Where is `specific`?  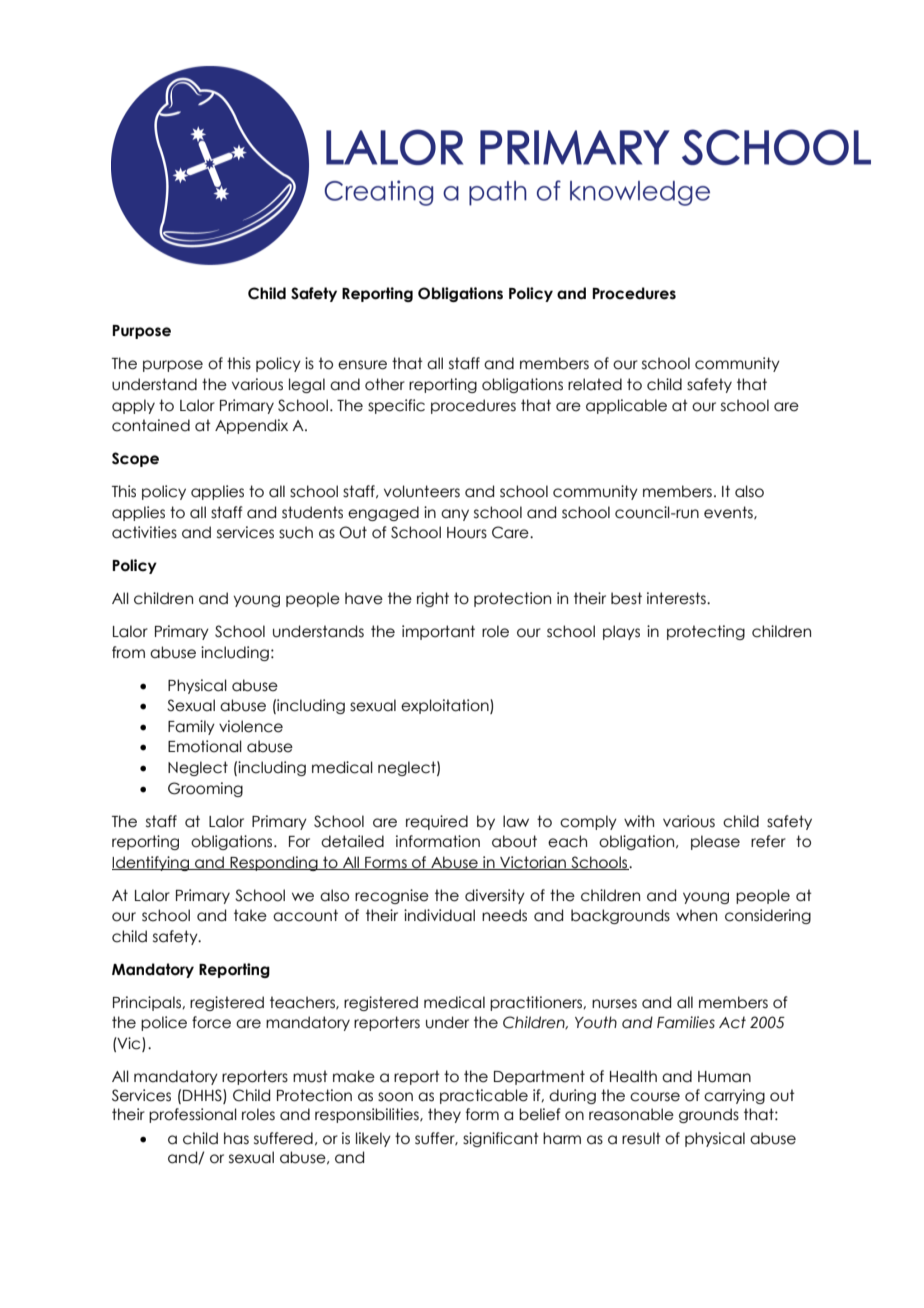 specific is located at coordinates (396, 406).
